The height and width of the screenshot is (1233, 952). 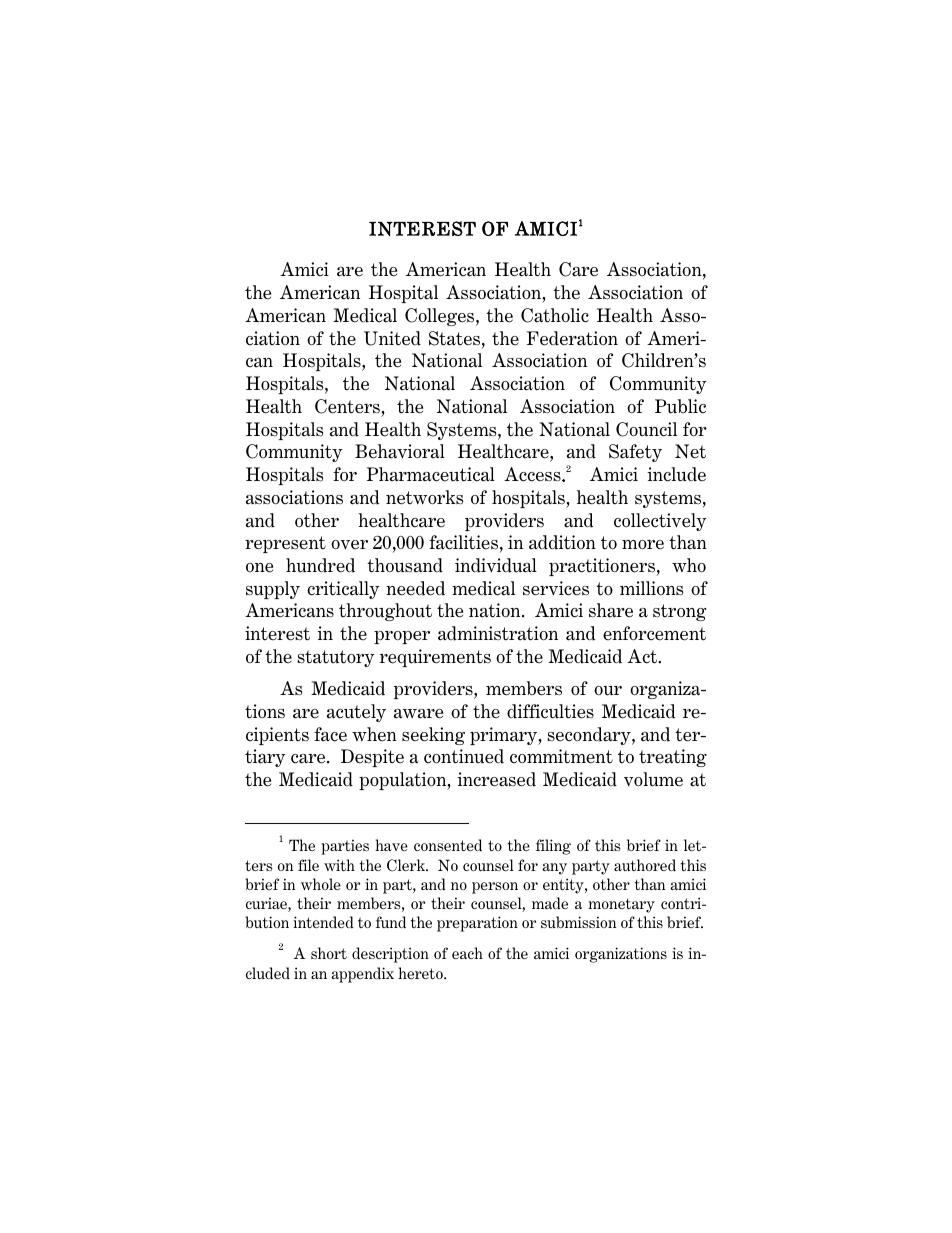 I want to click on Catholic, so click(x=555, y=315).
